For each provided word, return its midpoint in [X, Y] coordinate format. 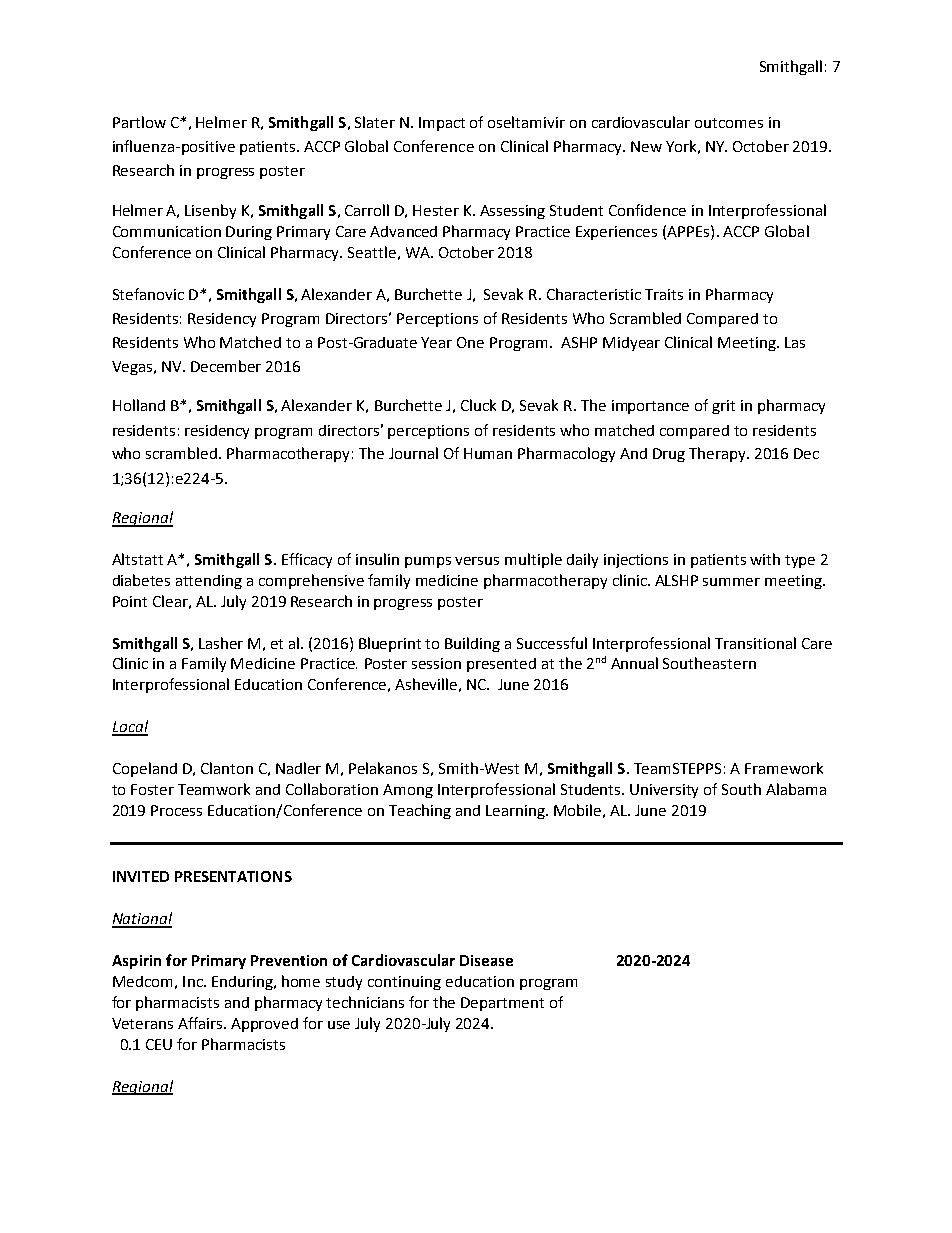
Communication [167, 231]
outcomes [729, 123]
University [664, 791]
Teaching [420, 811]
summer [731, 582]
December [226, 366]
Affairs [201, 1023]
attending [209, 582]
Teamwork [214, 789]
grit [723, 407]
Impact [442, 124]
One [470, 342]
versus [477, 561]
